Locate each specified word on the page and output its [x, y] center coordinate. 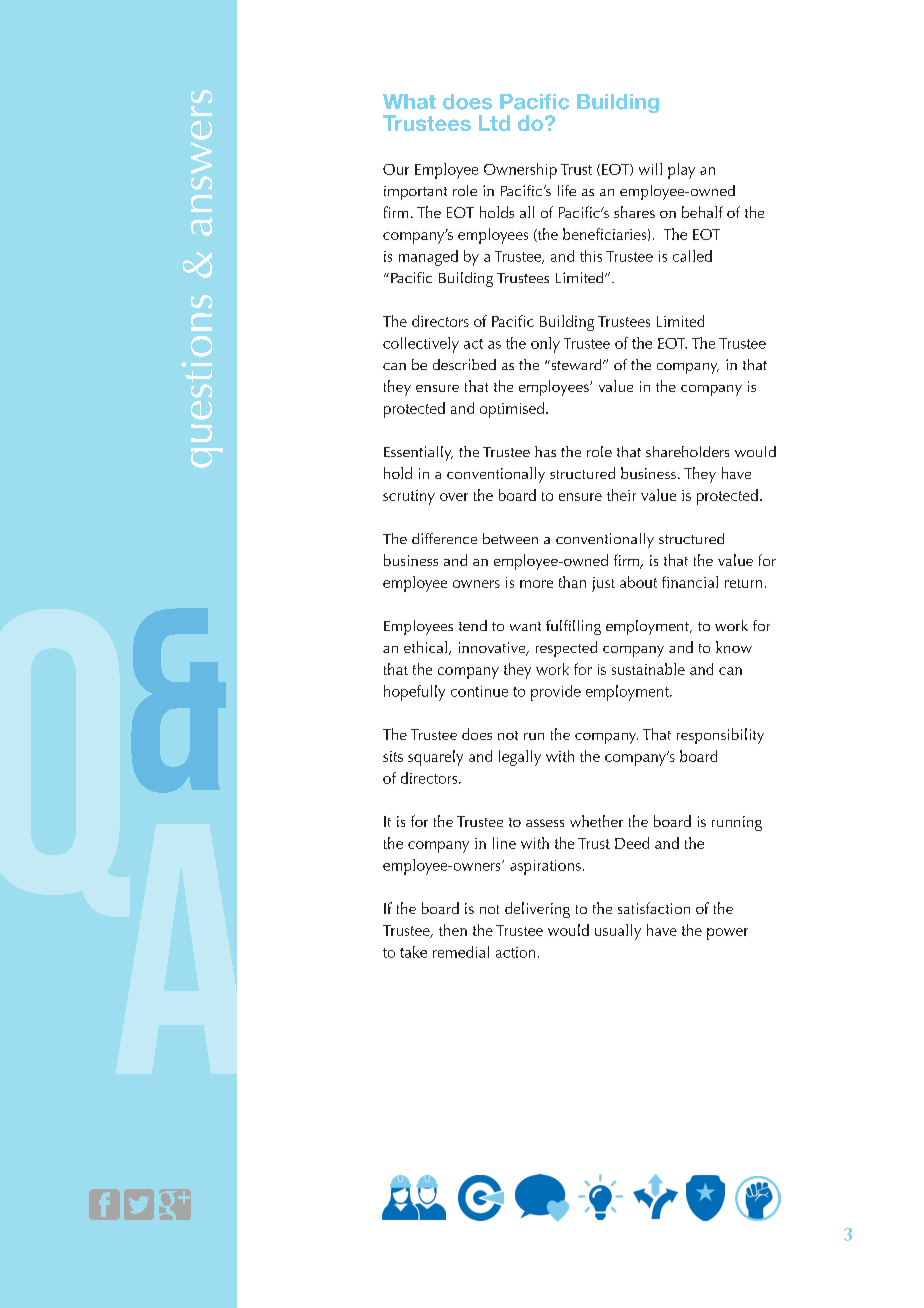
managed [428, 258]
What [409, 102]
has [545, 451]
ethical [425, 647]
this [591, 256]
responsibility [720, 736]
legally [520, 758]
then [453, 930]
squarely [435, 758]
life [567, 190]
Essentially [418, 453]
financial [690, 582]
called [692, 256]
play [681, 171]
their [621, 495]
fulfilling [573, 627]
